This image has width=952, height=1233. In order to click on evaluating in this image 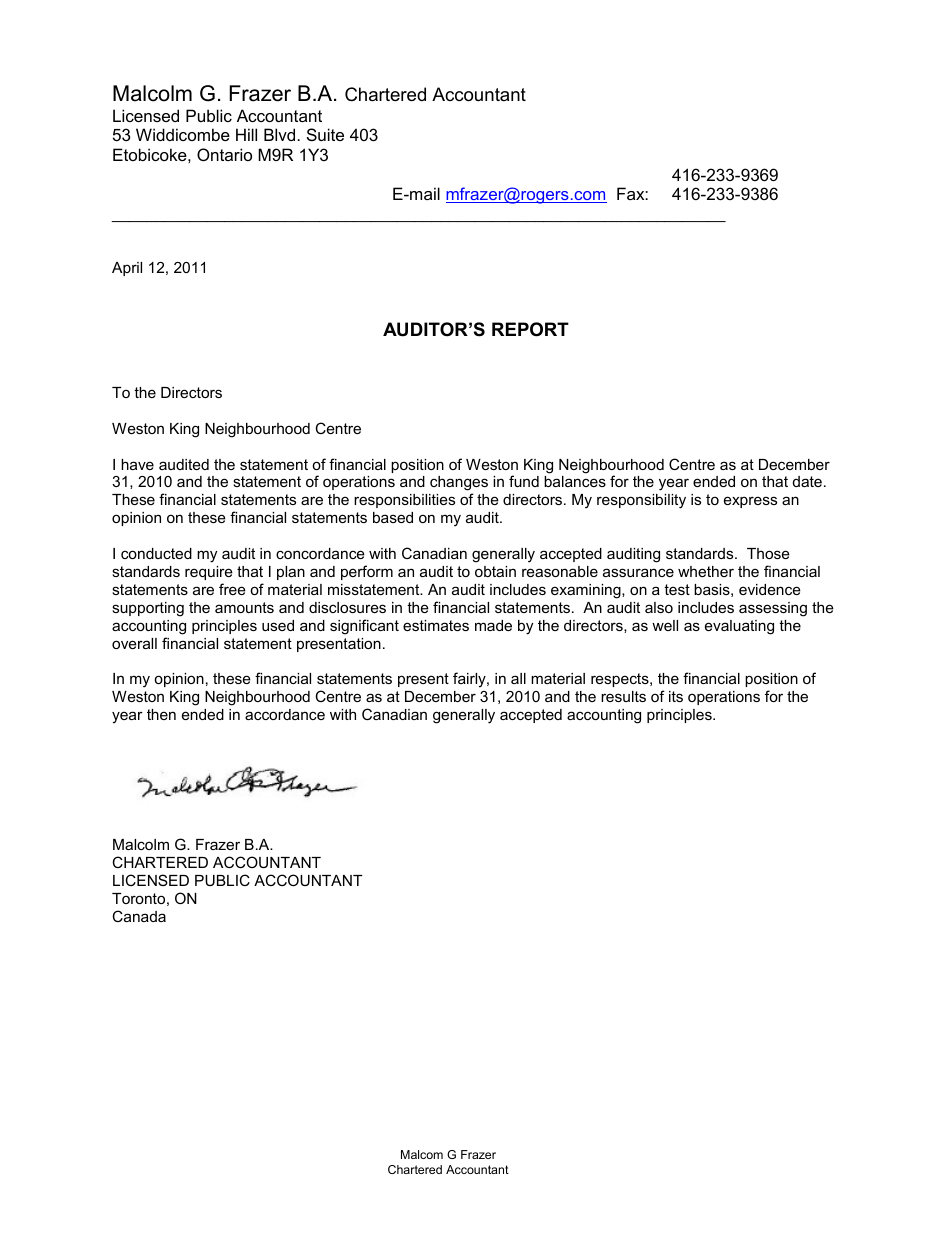, I will do `click(739, 627)`.
